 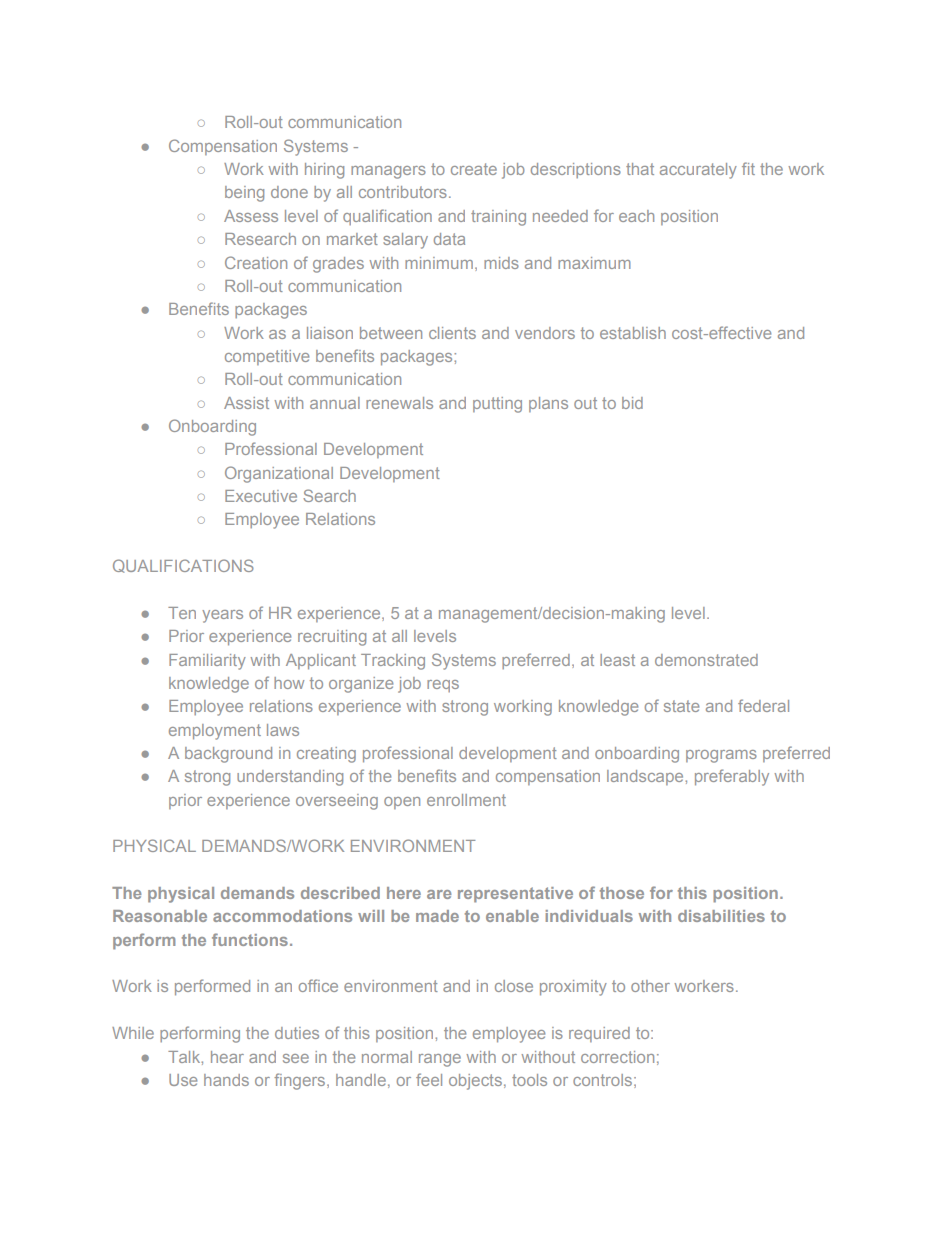 What do you see at coordinates (244, 194) in the screenshot?
I see `being` at bounding box center [244, 194].
